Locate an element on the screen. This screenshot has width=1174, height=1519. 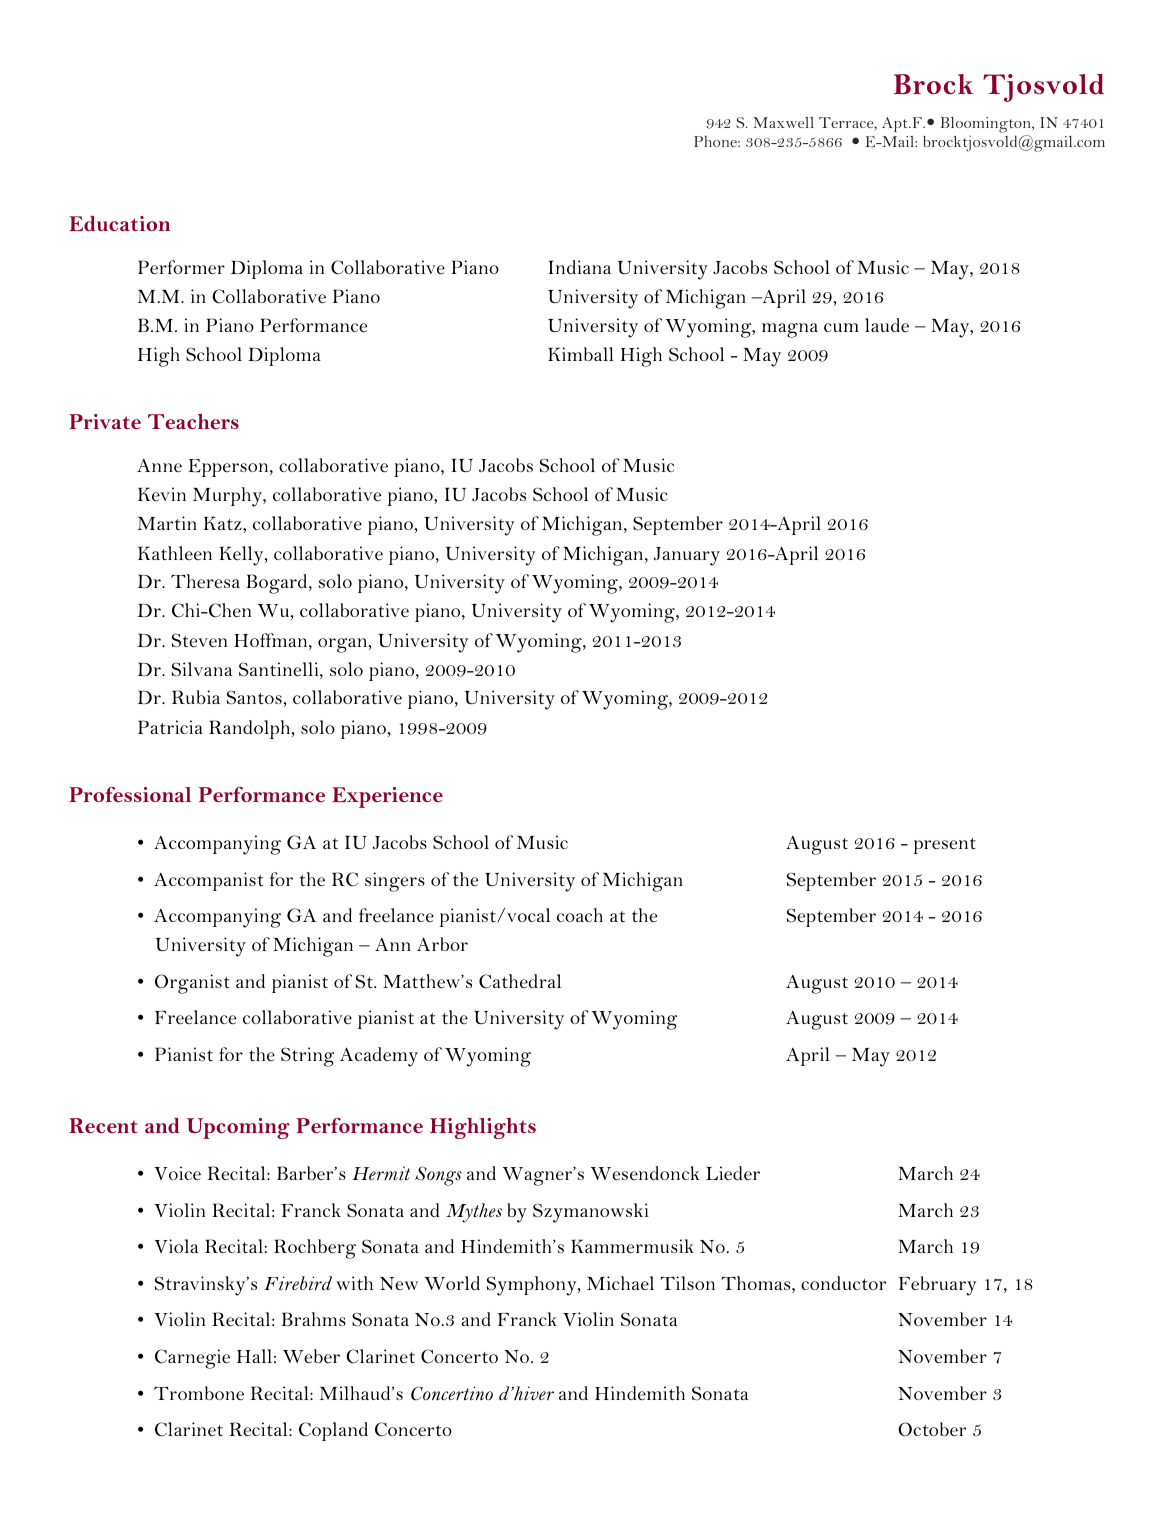
present is located at coordinates (944, 846).
